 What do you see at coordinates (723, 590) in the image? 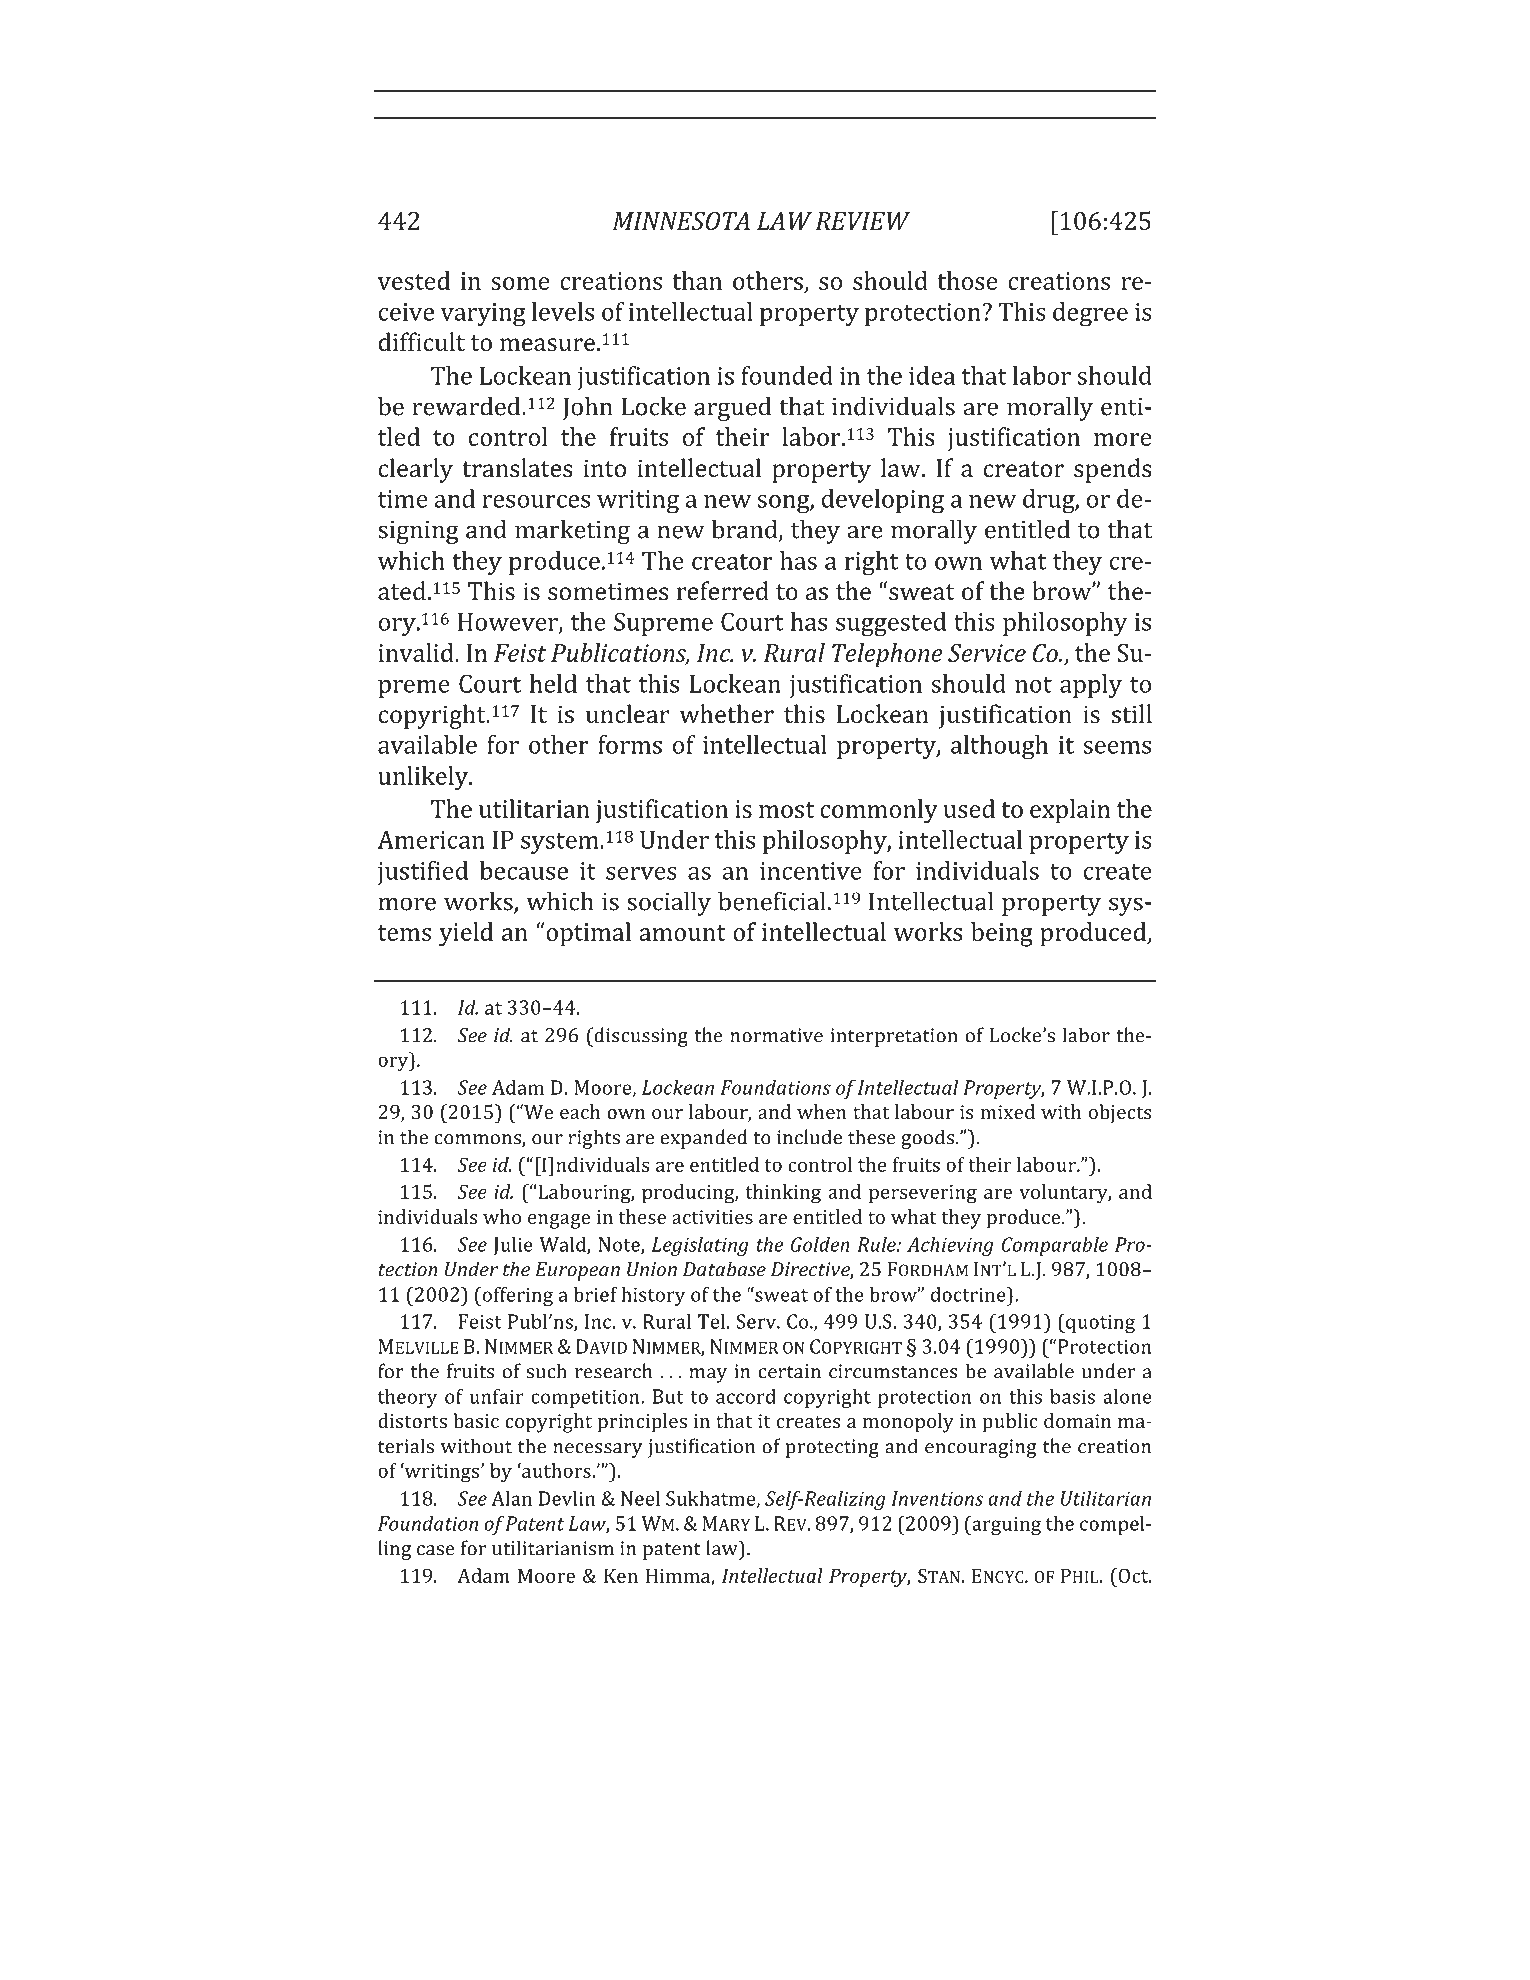
I see `referred` at bounding box center [723, 590].
